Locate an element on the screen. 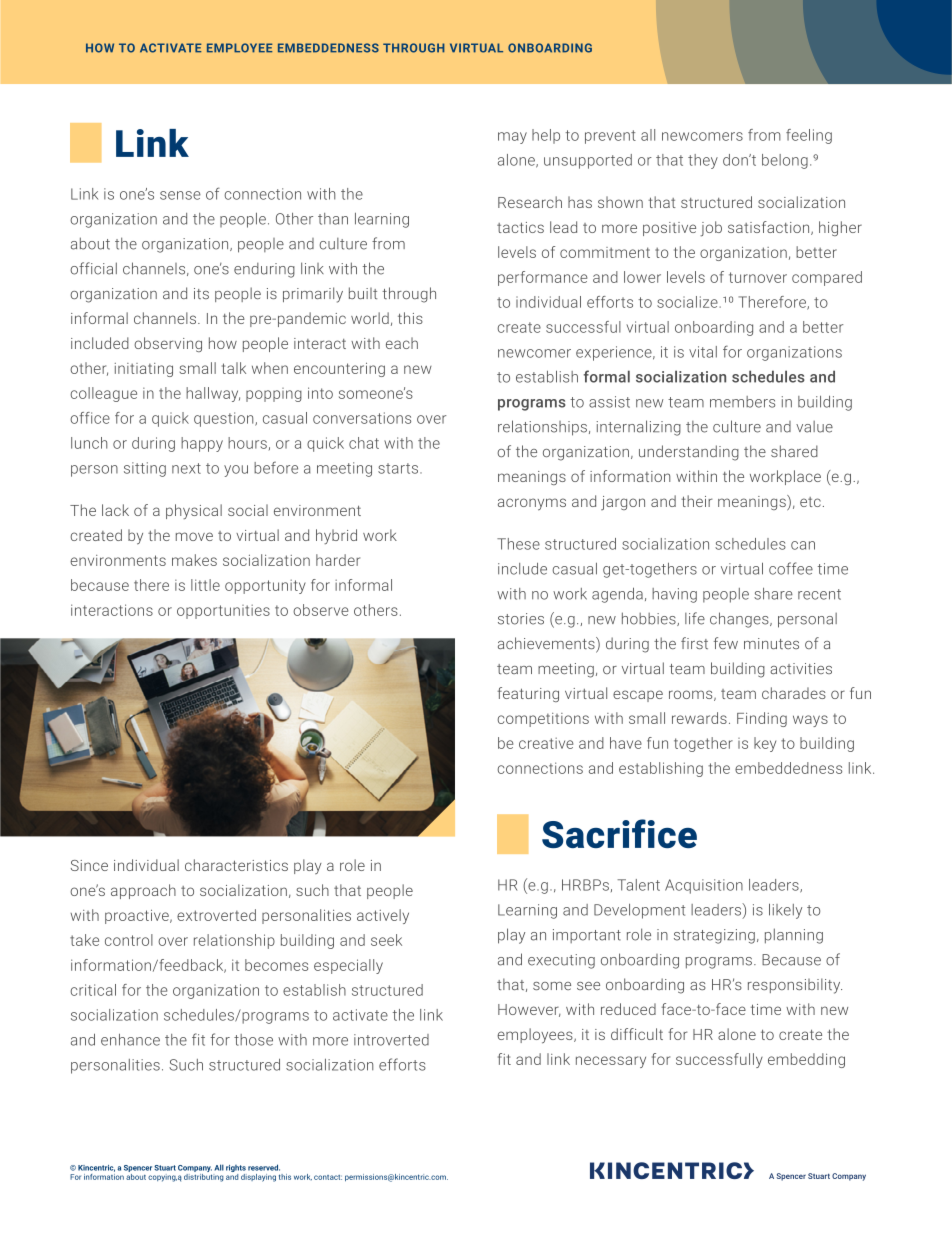 The image size is (952, 1233). seek is located at coordinates (386, 940).
